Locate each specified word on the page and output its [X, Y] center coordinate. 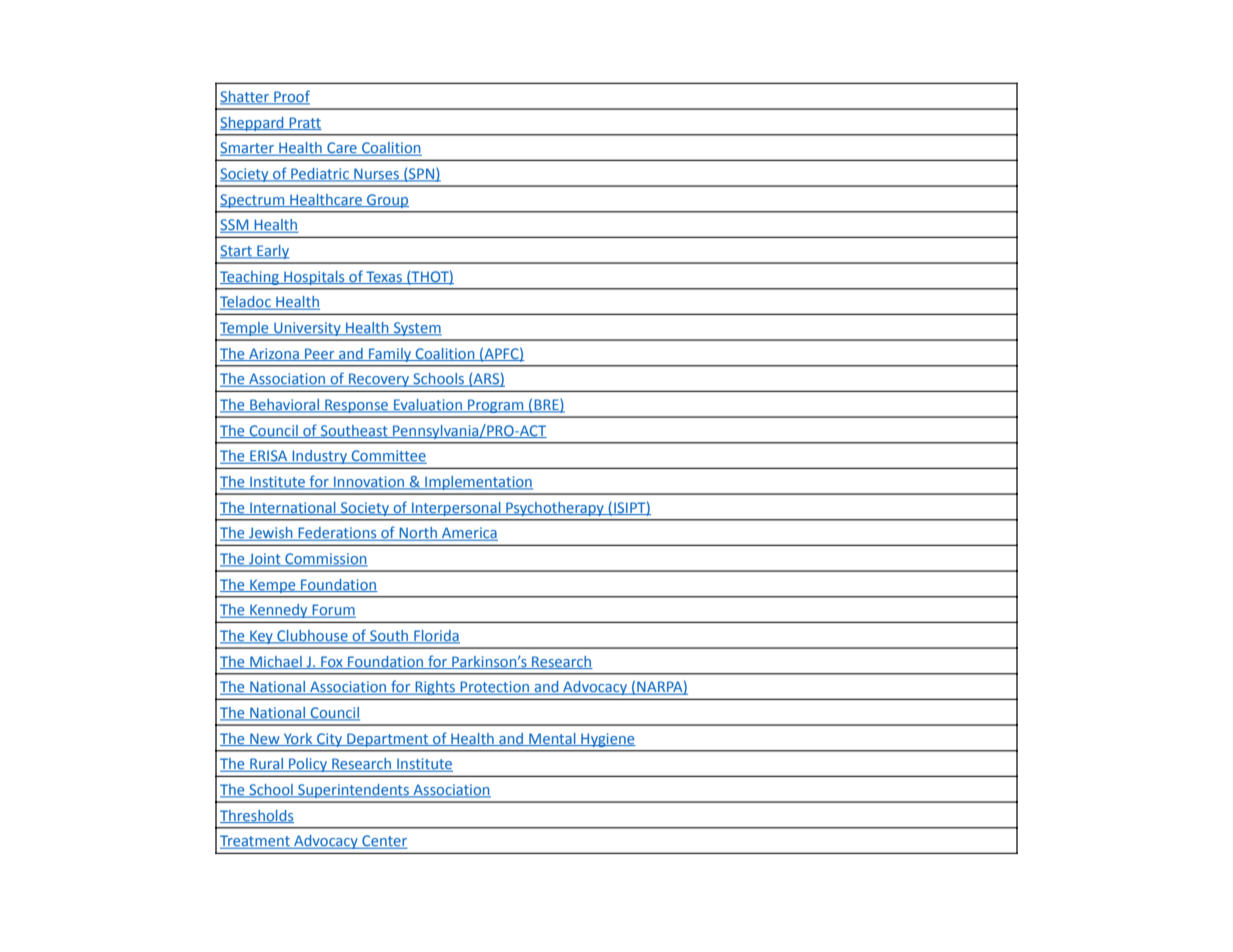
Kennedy [279, 611]
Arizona [274, 354]
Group [387, 201]
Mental [552, 739]
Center [384, 842]
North [418, 534]
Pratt [304, 123]
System [417, 329]
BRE [546, 405]
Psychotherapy [555, 509]
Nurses [376, 175]
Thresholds [257, 816]
